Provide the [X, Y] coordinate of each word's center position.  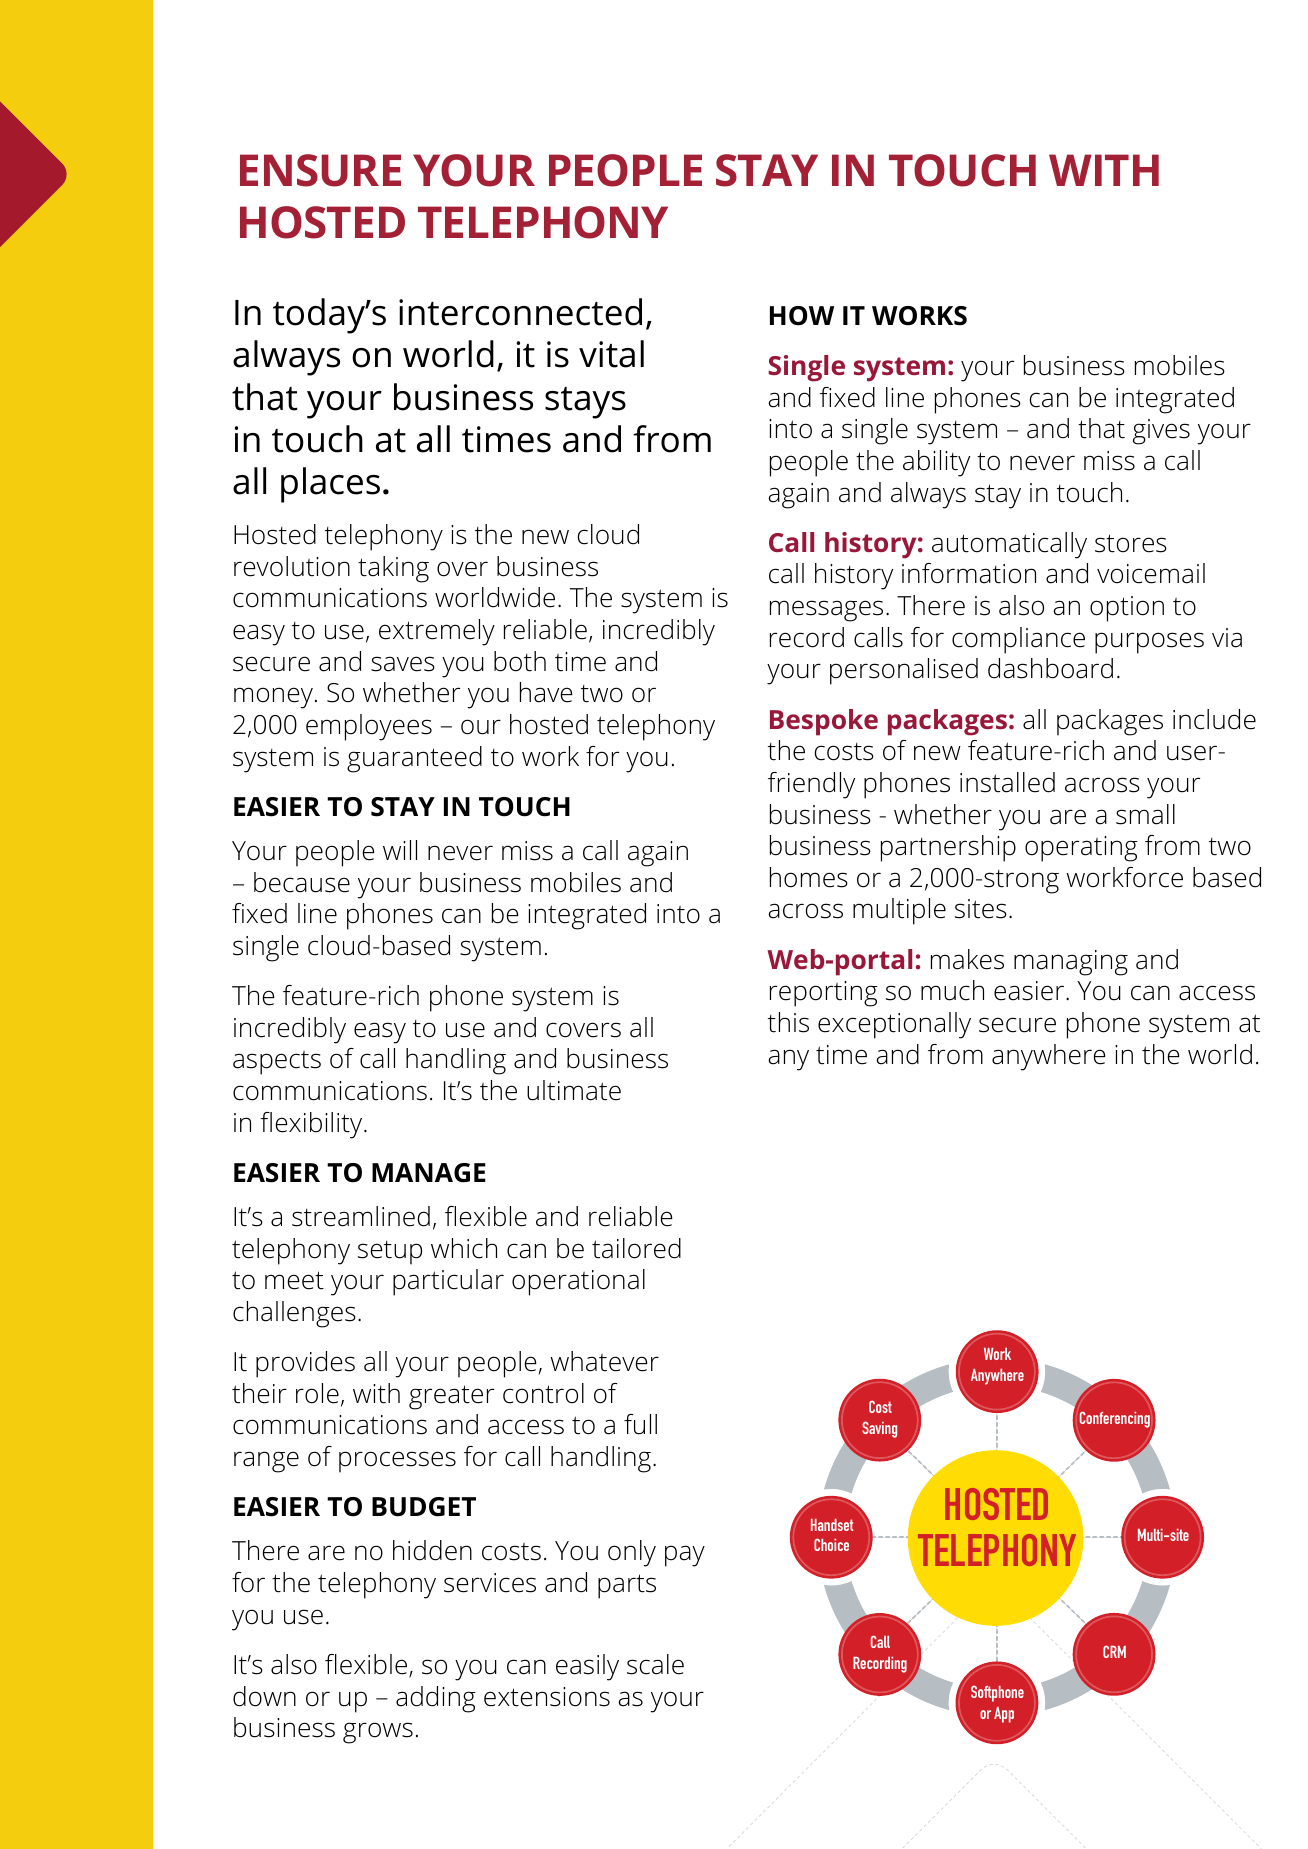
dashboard [1050, 668]
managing [1071, 963]
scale [655, 1664]
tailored [636, 1248]
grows [378, 1733]
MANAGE [429, 1173]
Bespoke [824, 722]
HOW [802, 316]
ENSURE [320, 170]
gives [1161, 432]
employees [369, 727]
